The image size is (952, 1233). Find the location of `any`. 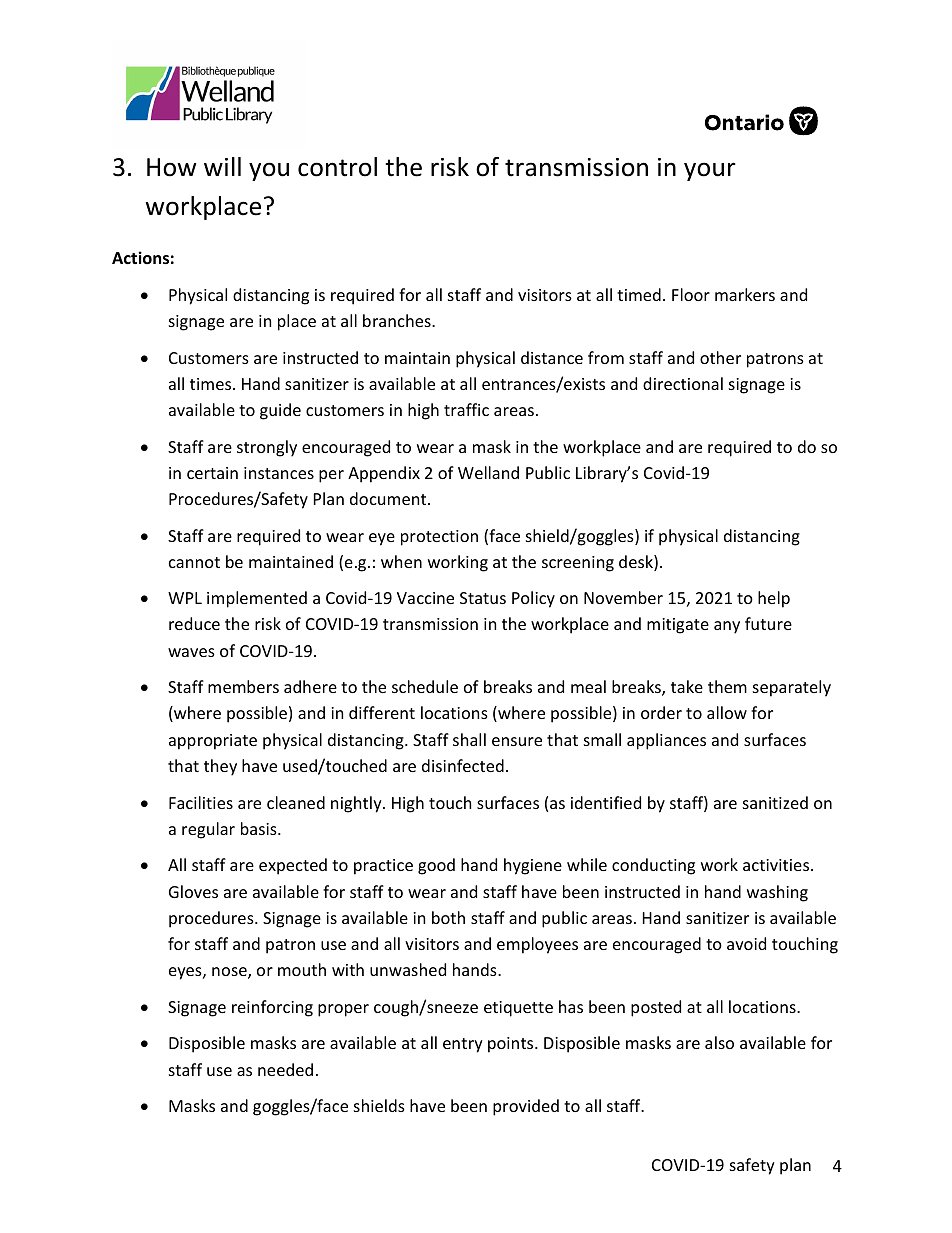

any is located at coordinates (727, 627).
